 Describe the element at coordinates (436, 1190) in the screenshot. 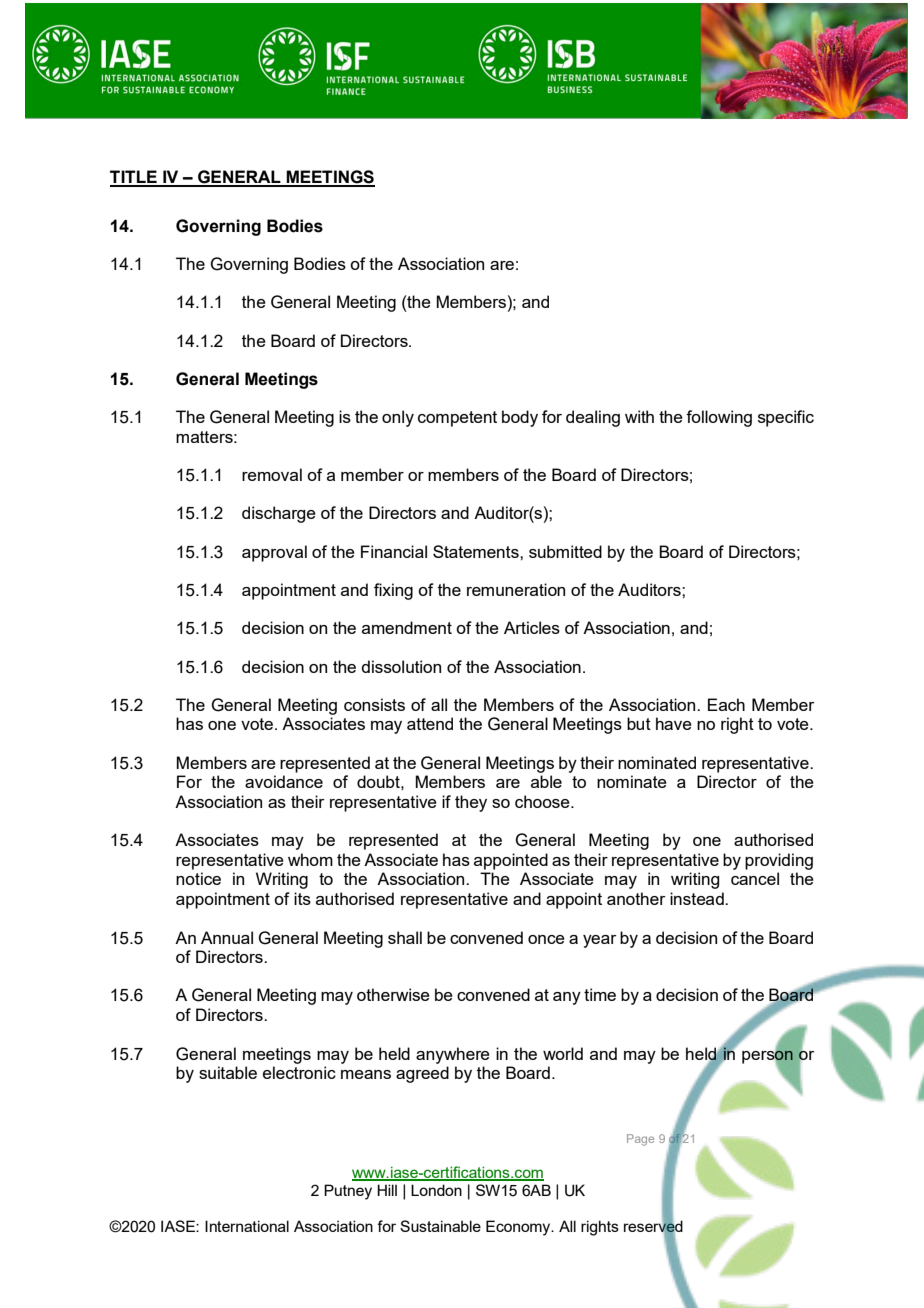

I see `London` at that location.
